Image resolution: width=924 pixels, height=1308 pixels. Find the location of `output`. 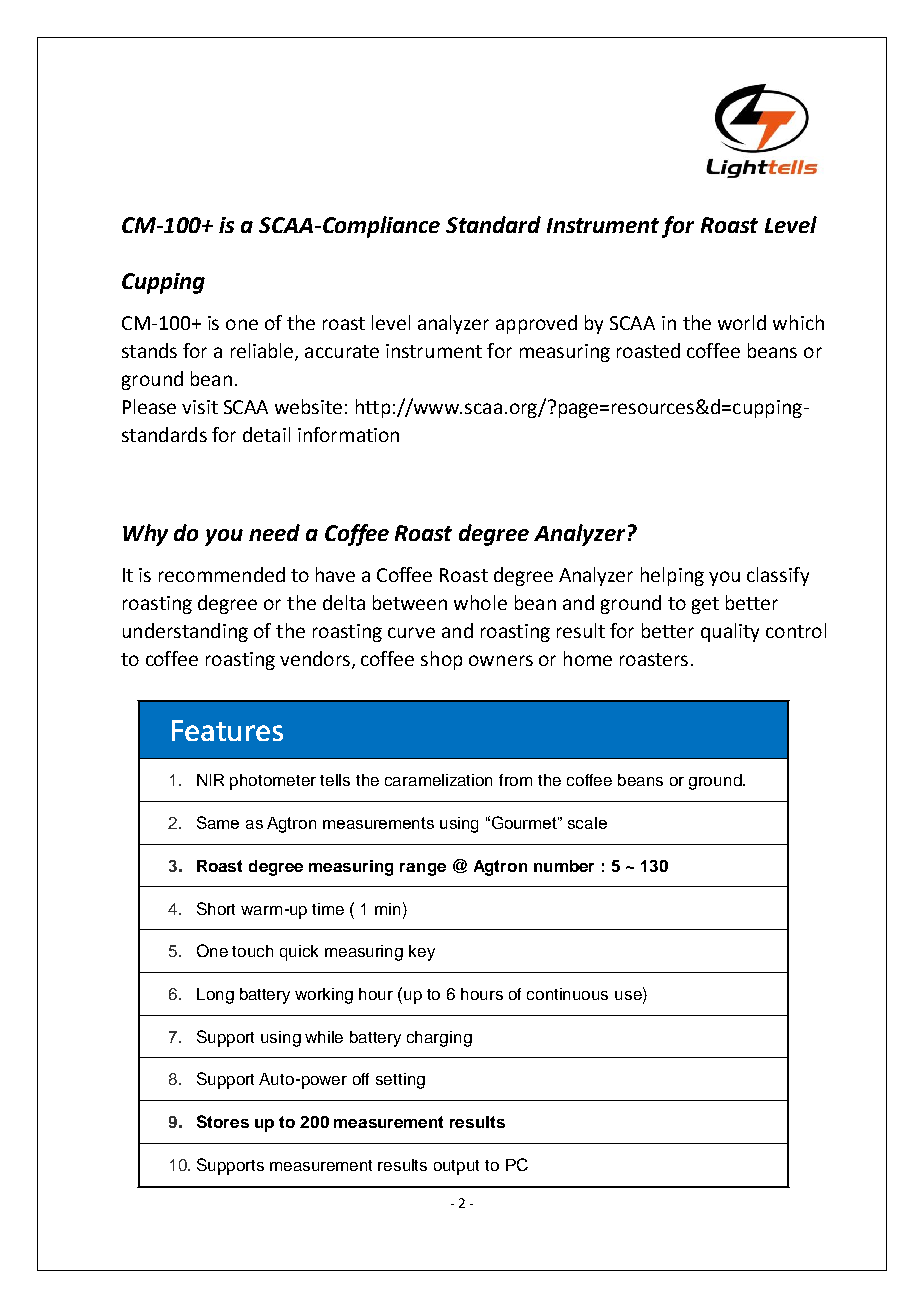

output is located at coordinates (456, 1167).
